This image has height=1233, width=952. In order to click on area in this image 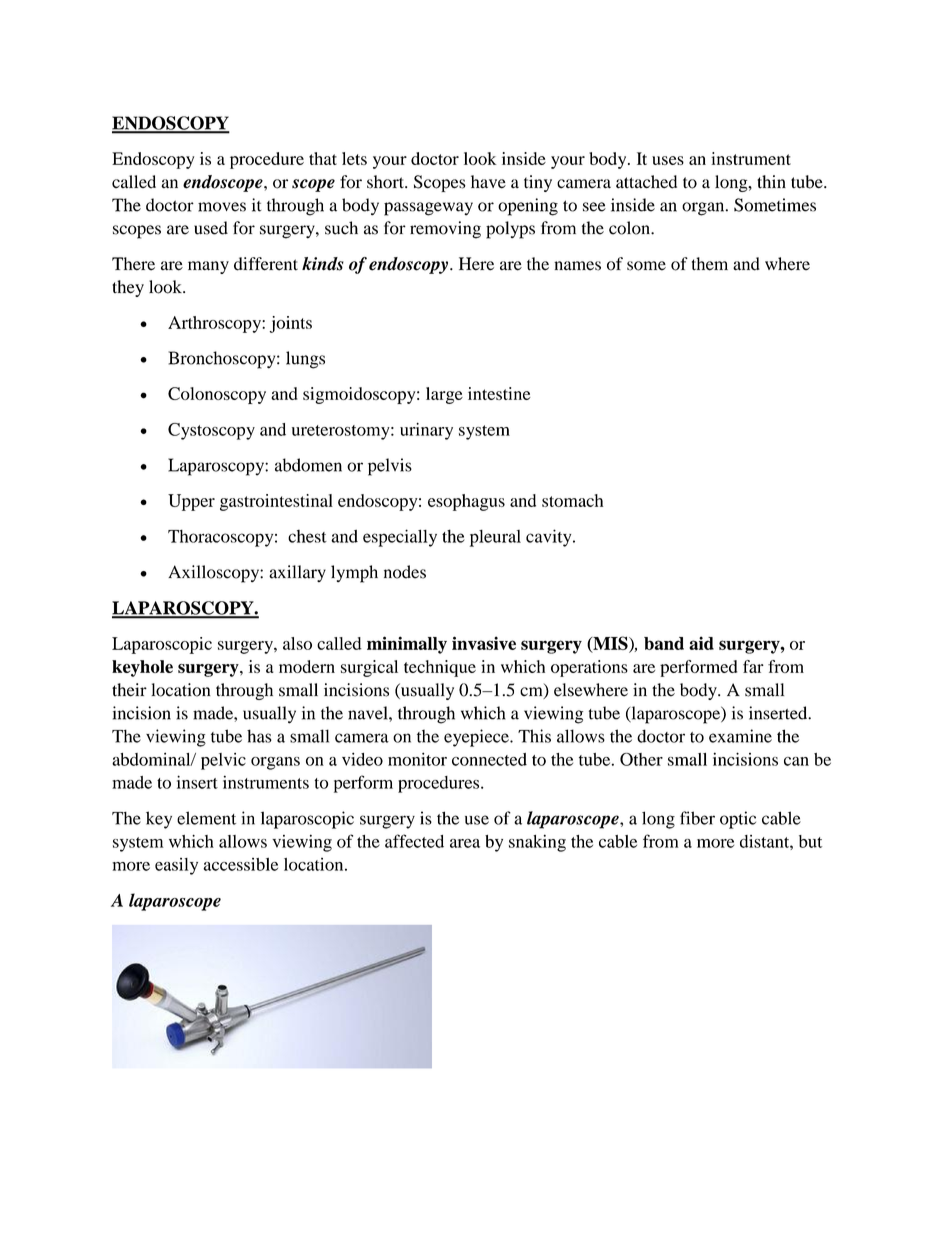, I will do `click(465, 843)`.
